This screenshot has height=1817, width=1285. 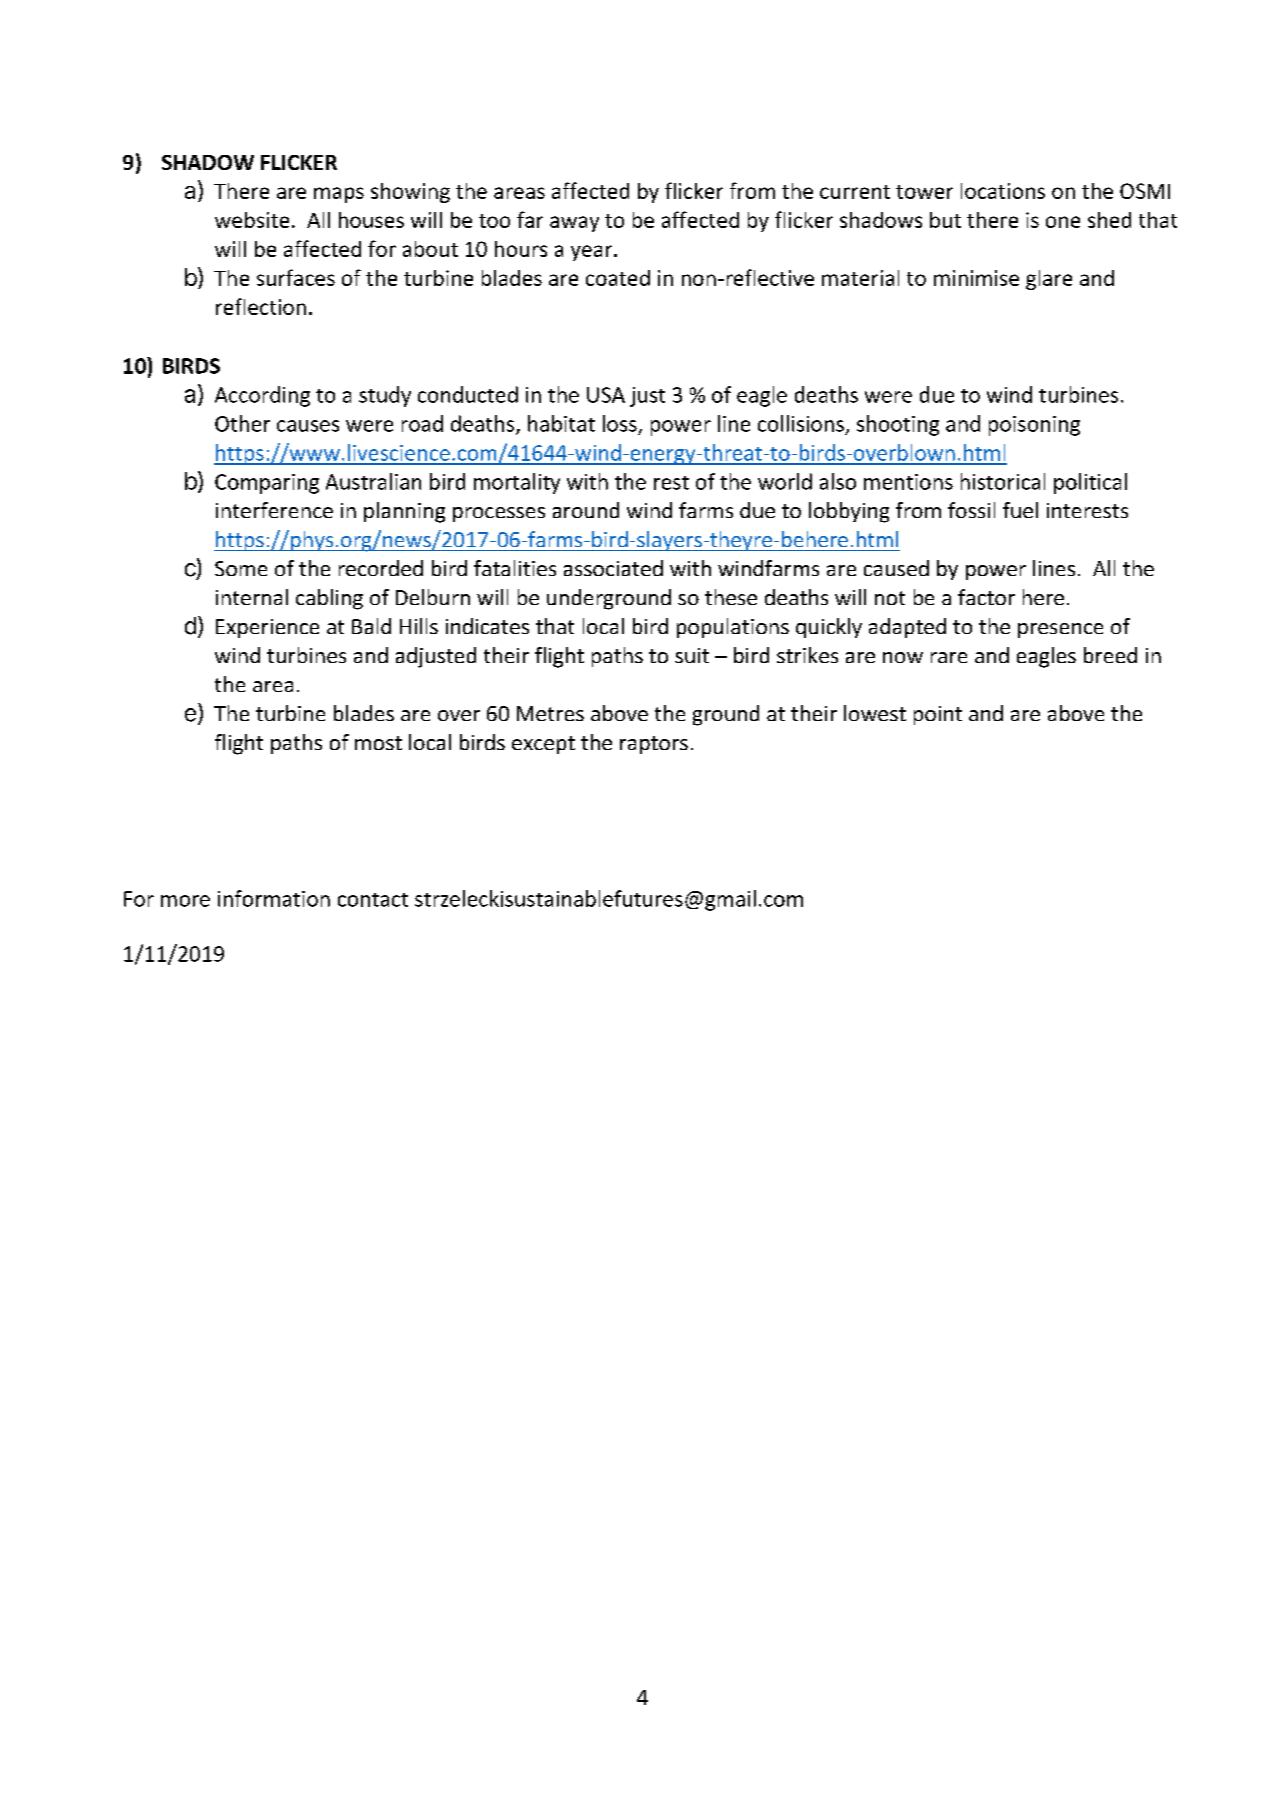 What do you see at coordinates (1003, 191) in the screenshot?
I see `locations` at bounding box center [1003, 191].
